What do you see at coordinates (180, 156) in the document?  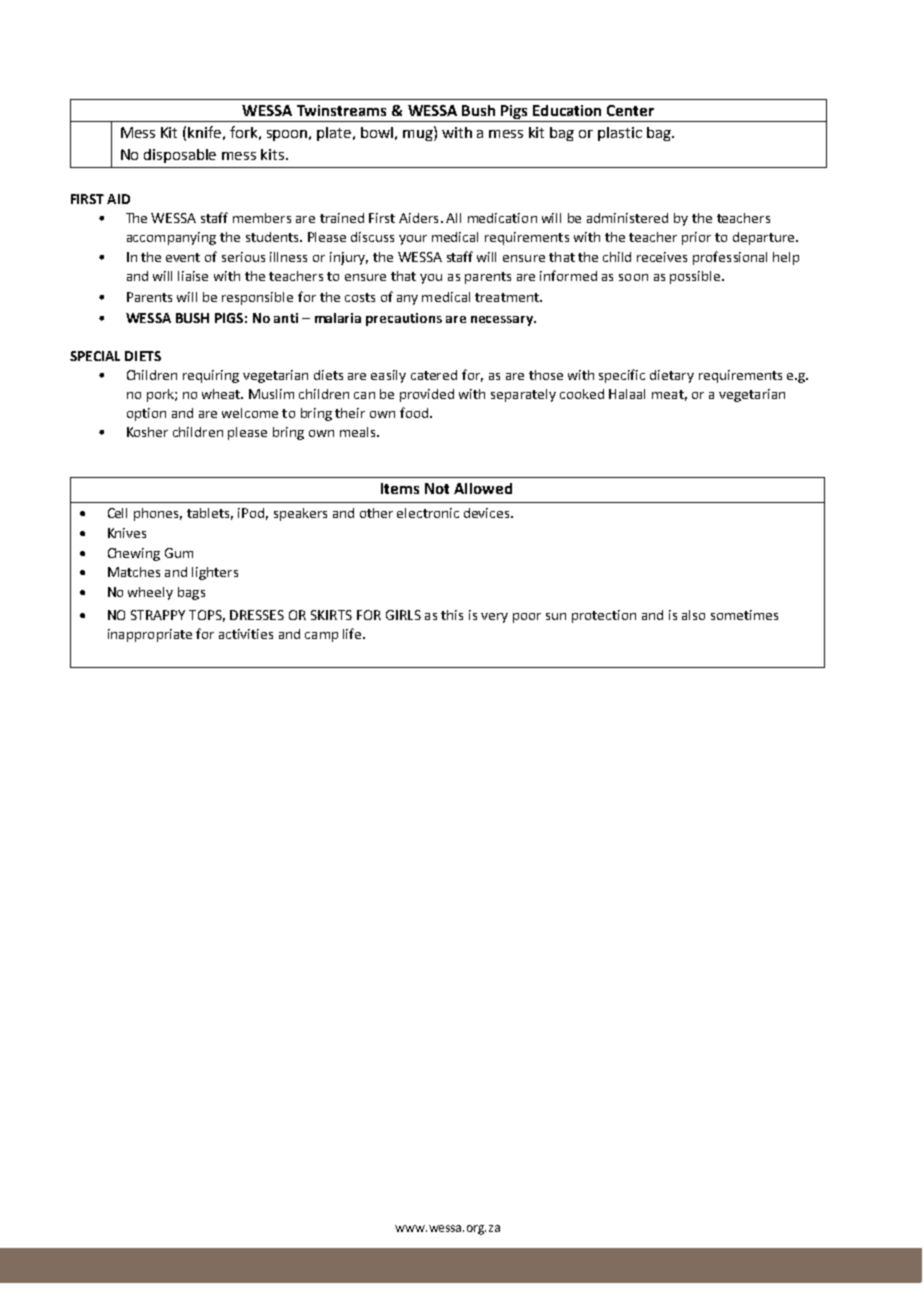 I see `disposable` at bounding box center [180, 156].
